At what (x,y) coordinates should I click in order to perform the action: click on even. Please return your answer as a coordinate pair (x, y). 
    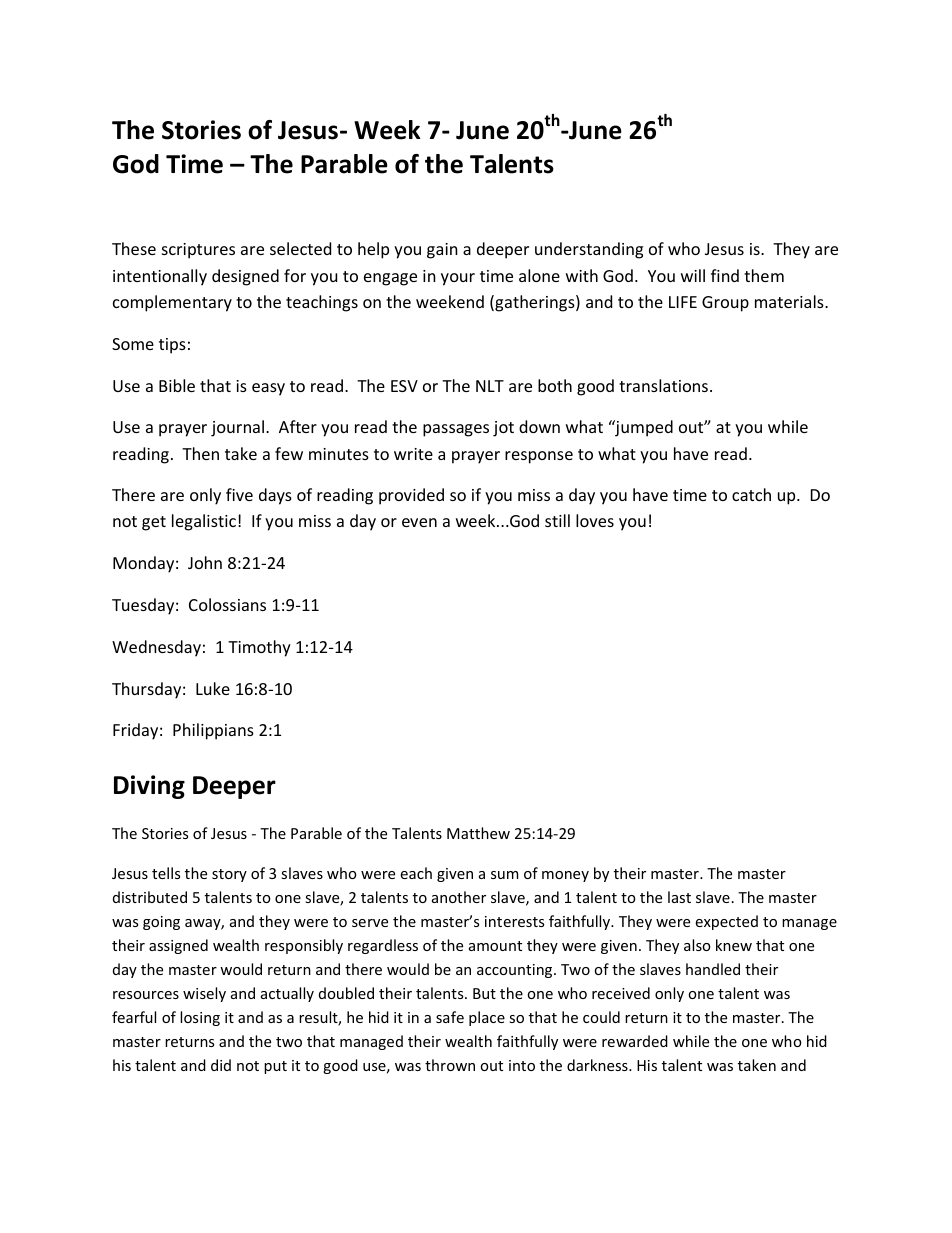
    Looking at the image, I should click on (419, 522).
